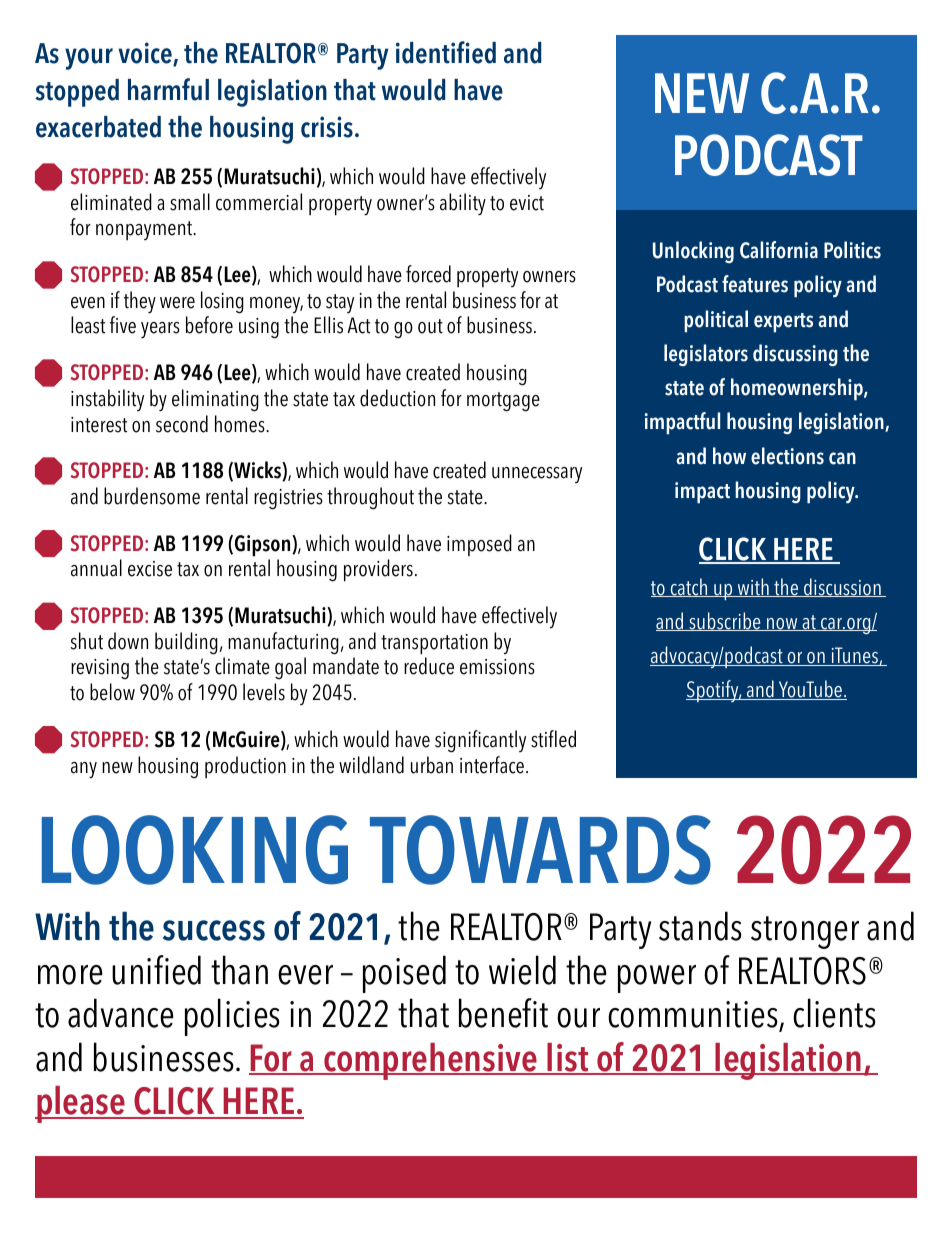 The image size is (952, 1233). Describe the element at coordinates (479, 545) in the screenshot. I see `imposed` at that location.
